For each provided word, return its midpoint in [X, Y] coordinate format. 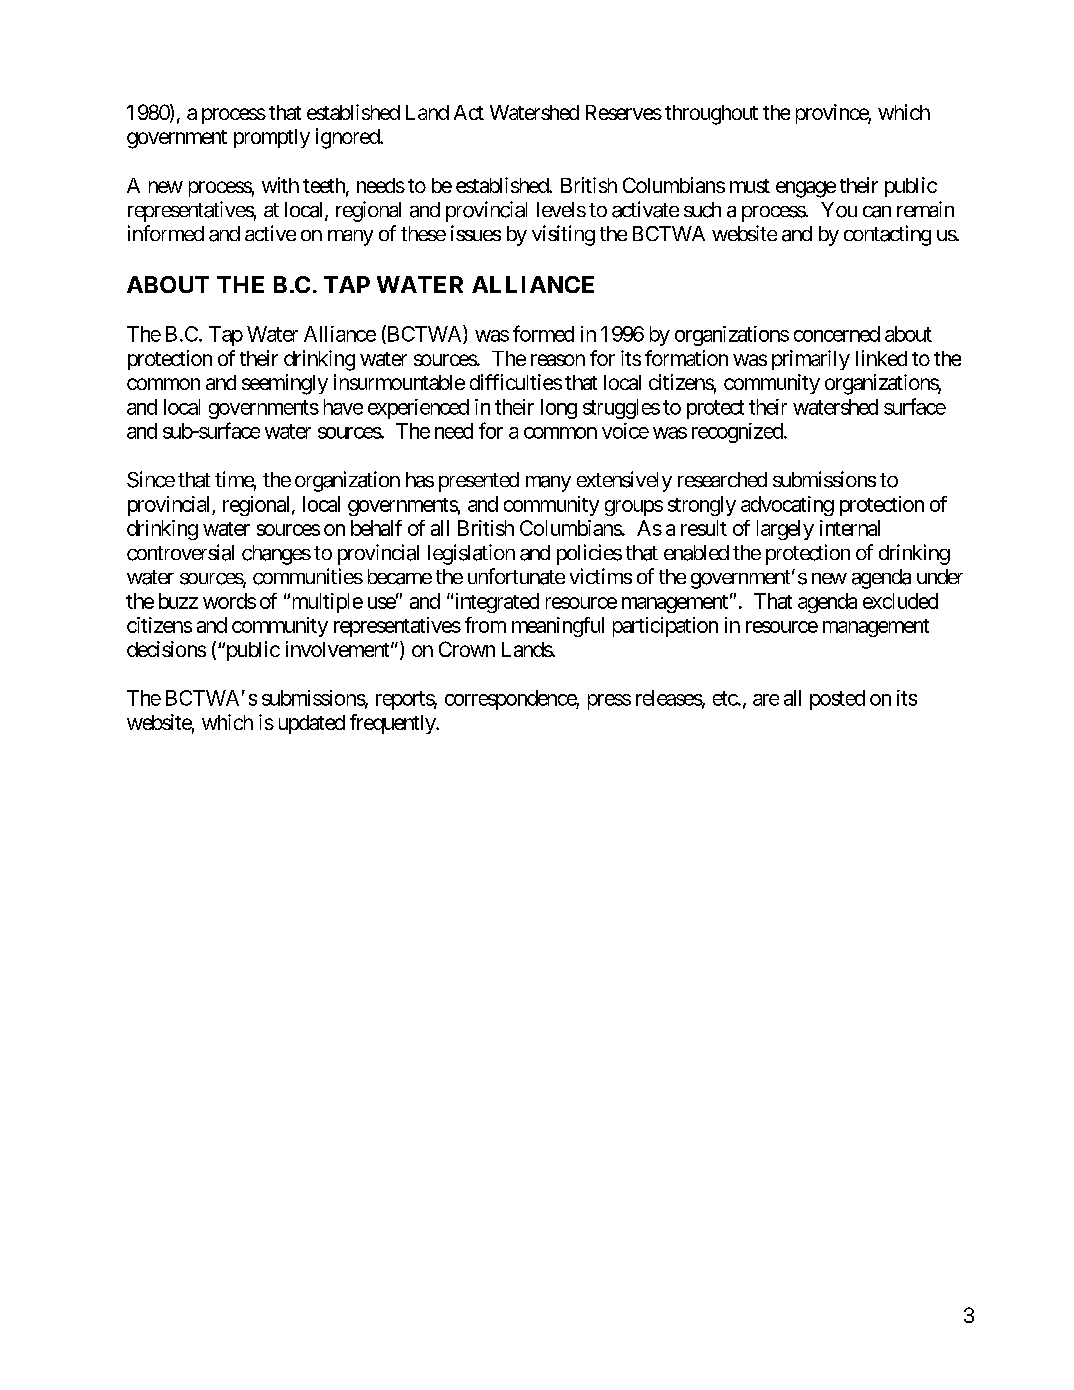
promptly [272, 138]
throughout [711, 115]
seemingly [285, 384]
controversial [180, 552]
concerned [837, 334]
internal [850, 528]
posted [837, 700]
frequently [393, 724]
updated [312, 724]
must [750, 186]
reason [558, 360]
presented [479, 482]
